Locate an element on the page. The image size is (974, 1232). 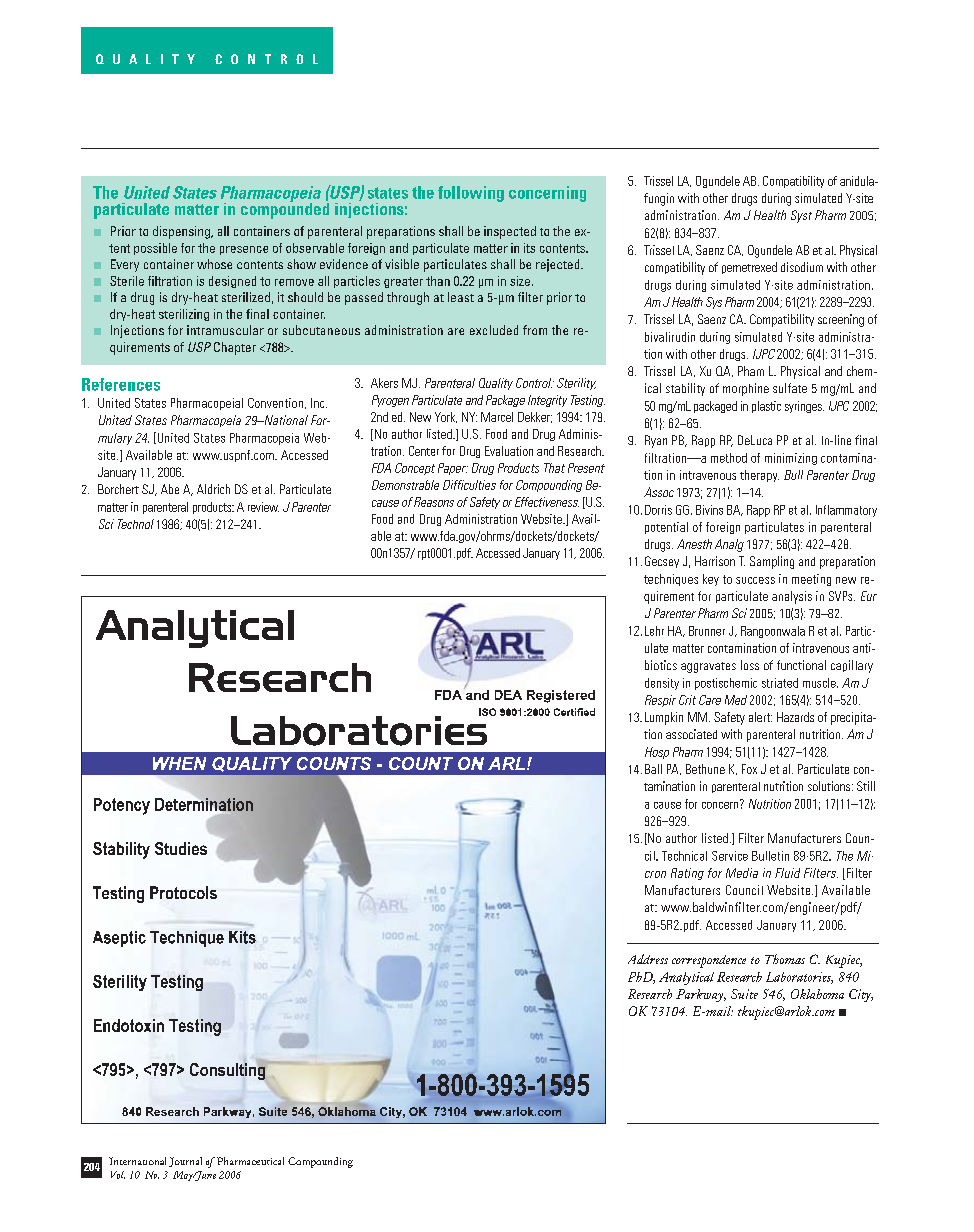
Parkway is located at coordinates (701, 995).
